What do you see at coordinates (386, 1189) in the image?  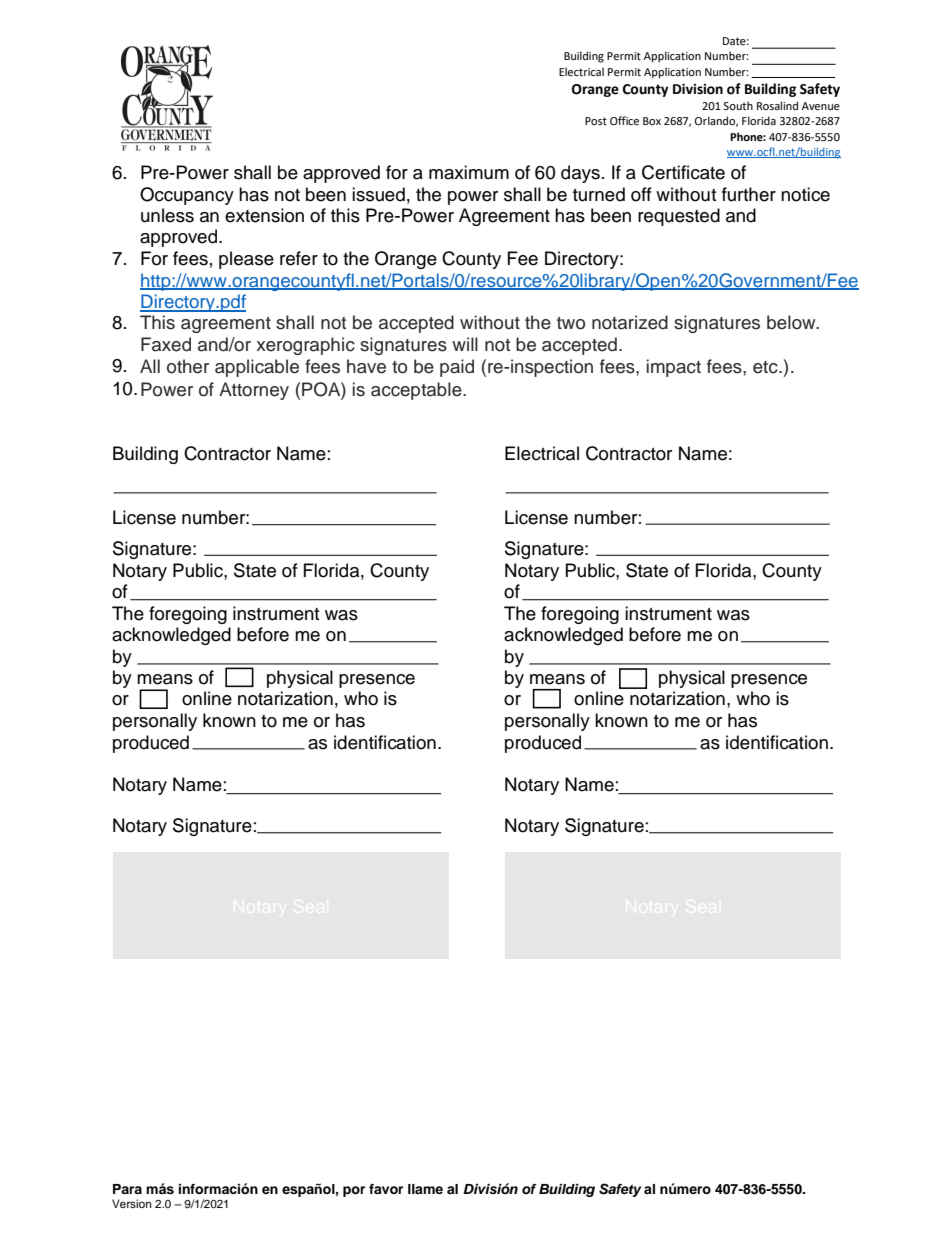 I see `favor` at bounding box center [386, 1189].
